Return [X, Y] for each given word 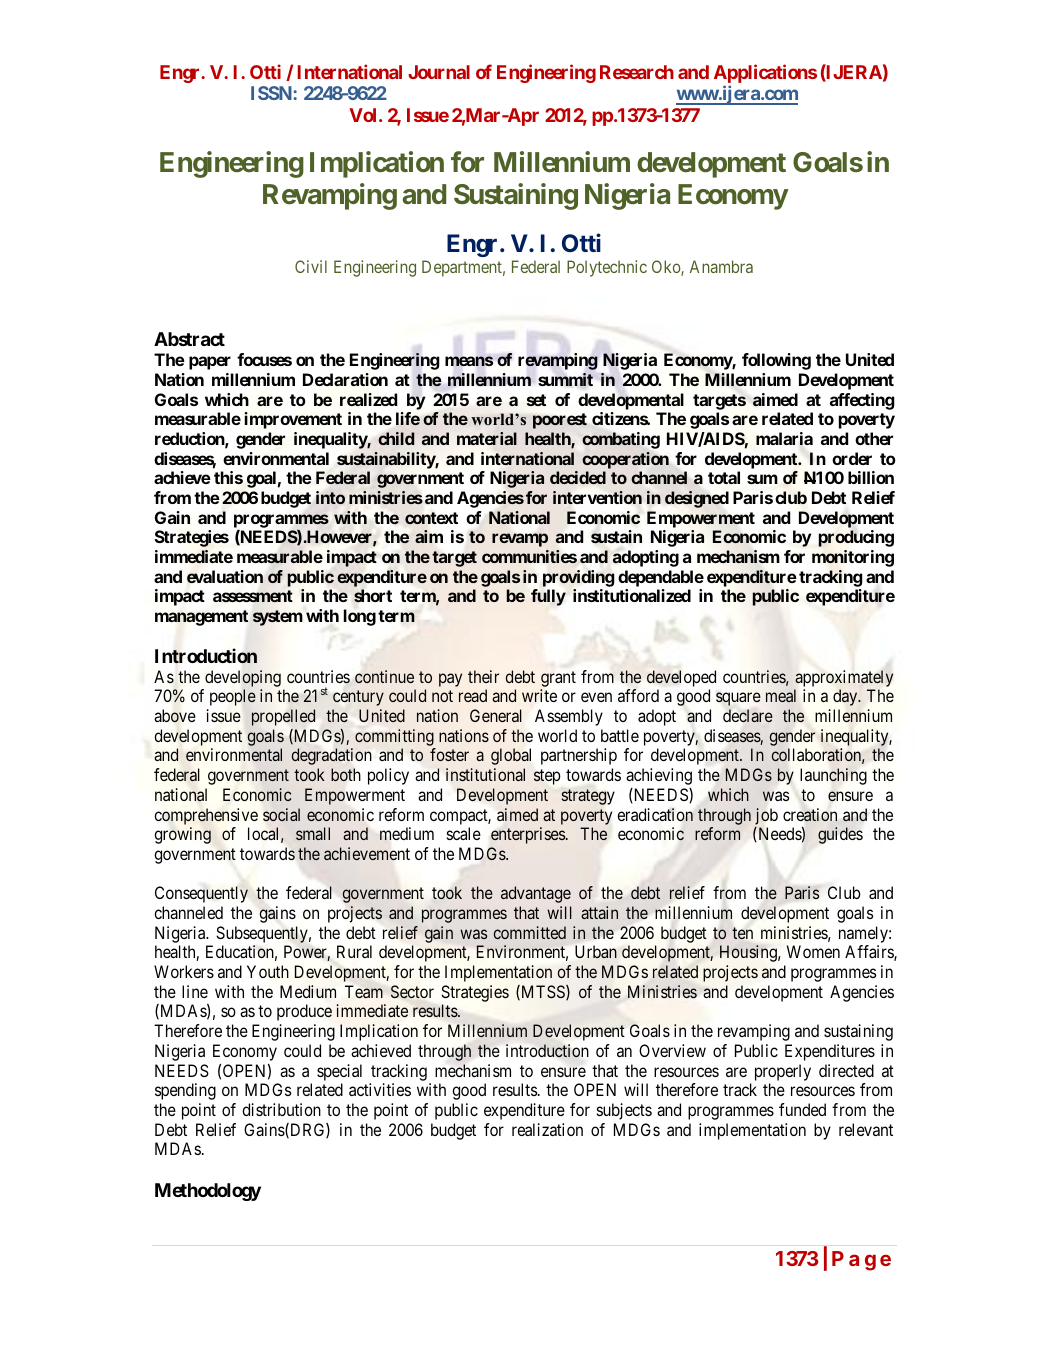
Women [813, 951]
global [511, 756]
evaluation [225, 576]
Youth [268, 971]
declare [748, 715]
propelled [283, 717]
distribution [281, 1109]
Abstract [189, 339]
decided [578, 477]
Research [637, 72]
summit [565, 379]
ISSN [272, 93]
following [776, 361]
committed [530, 932]
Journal [439, 72]
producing [856, 538]
